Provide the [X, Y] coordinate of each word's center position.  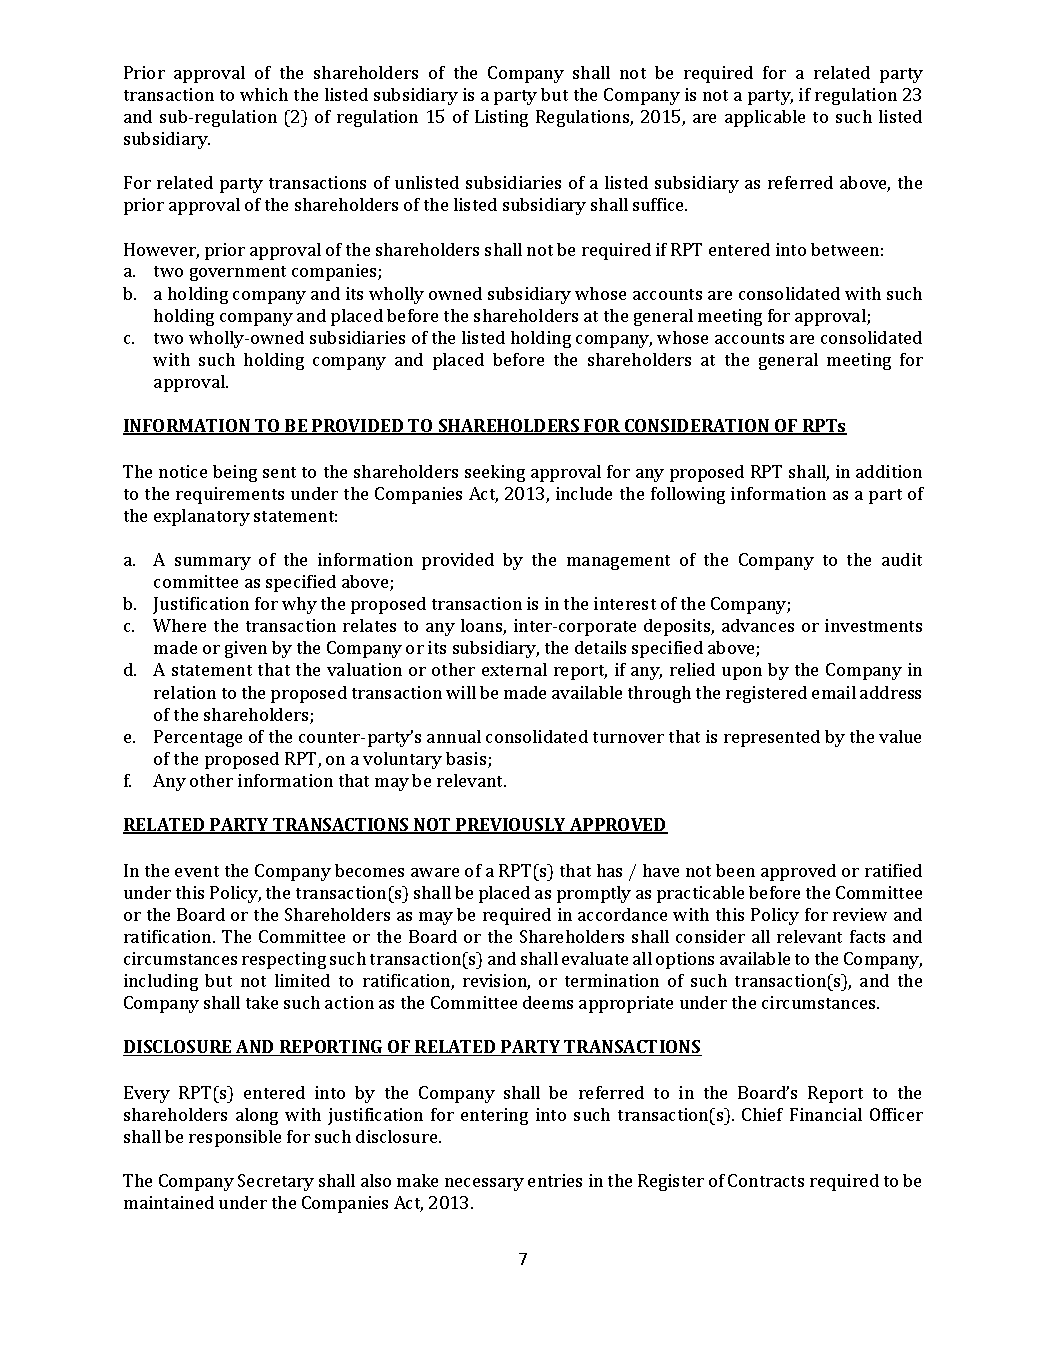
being [235, 473]
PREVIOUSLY [511, 826]
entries [555, 1180]
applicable [765, 118]
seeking [495, 473]
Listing [501, 118]
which [264, 94]
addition [889, 471]
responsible [235, 1138]
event [197, 871]
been [735, 870]
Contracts [766, 1180]
